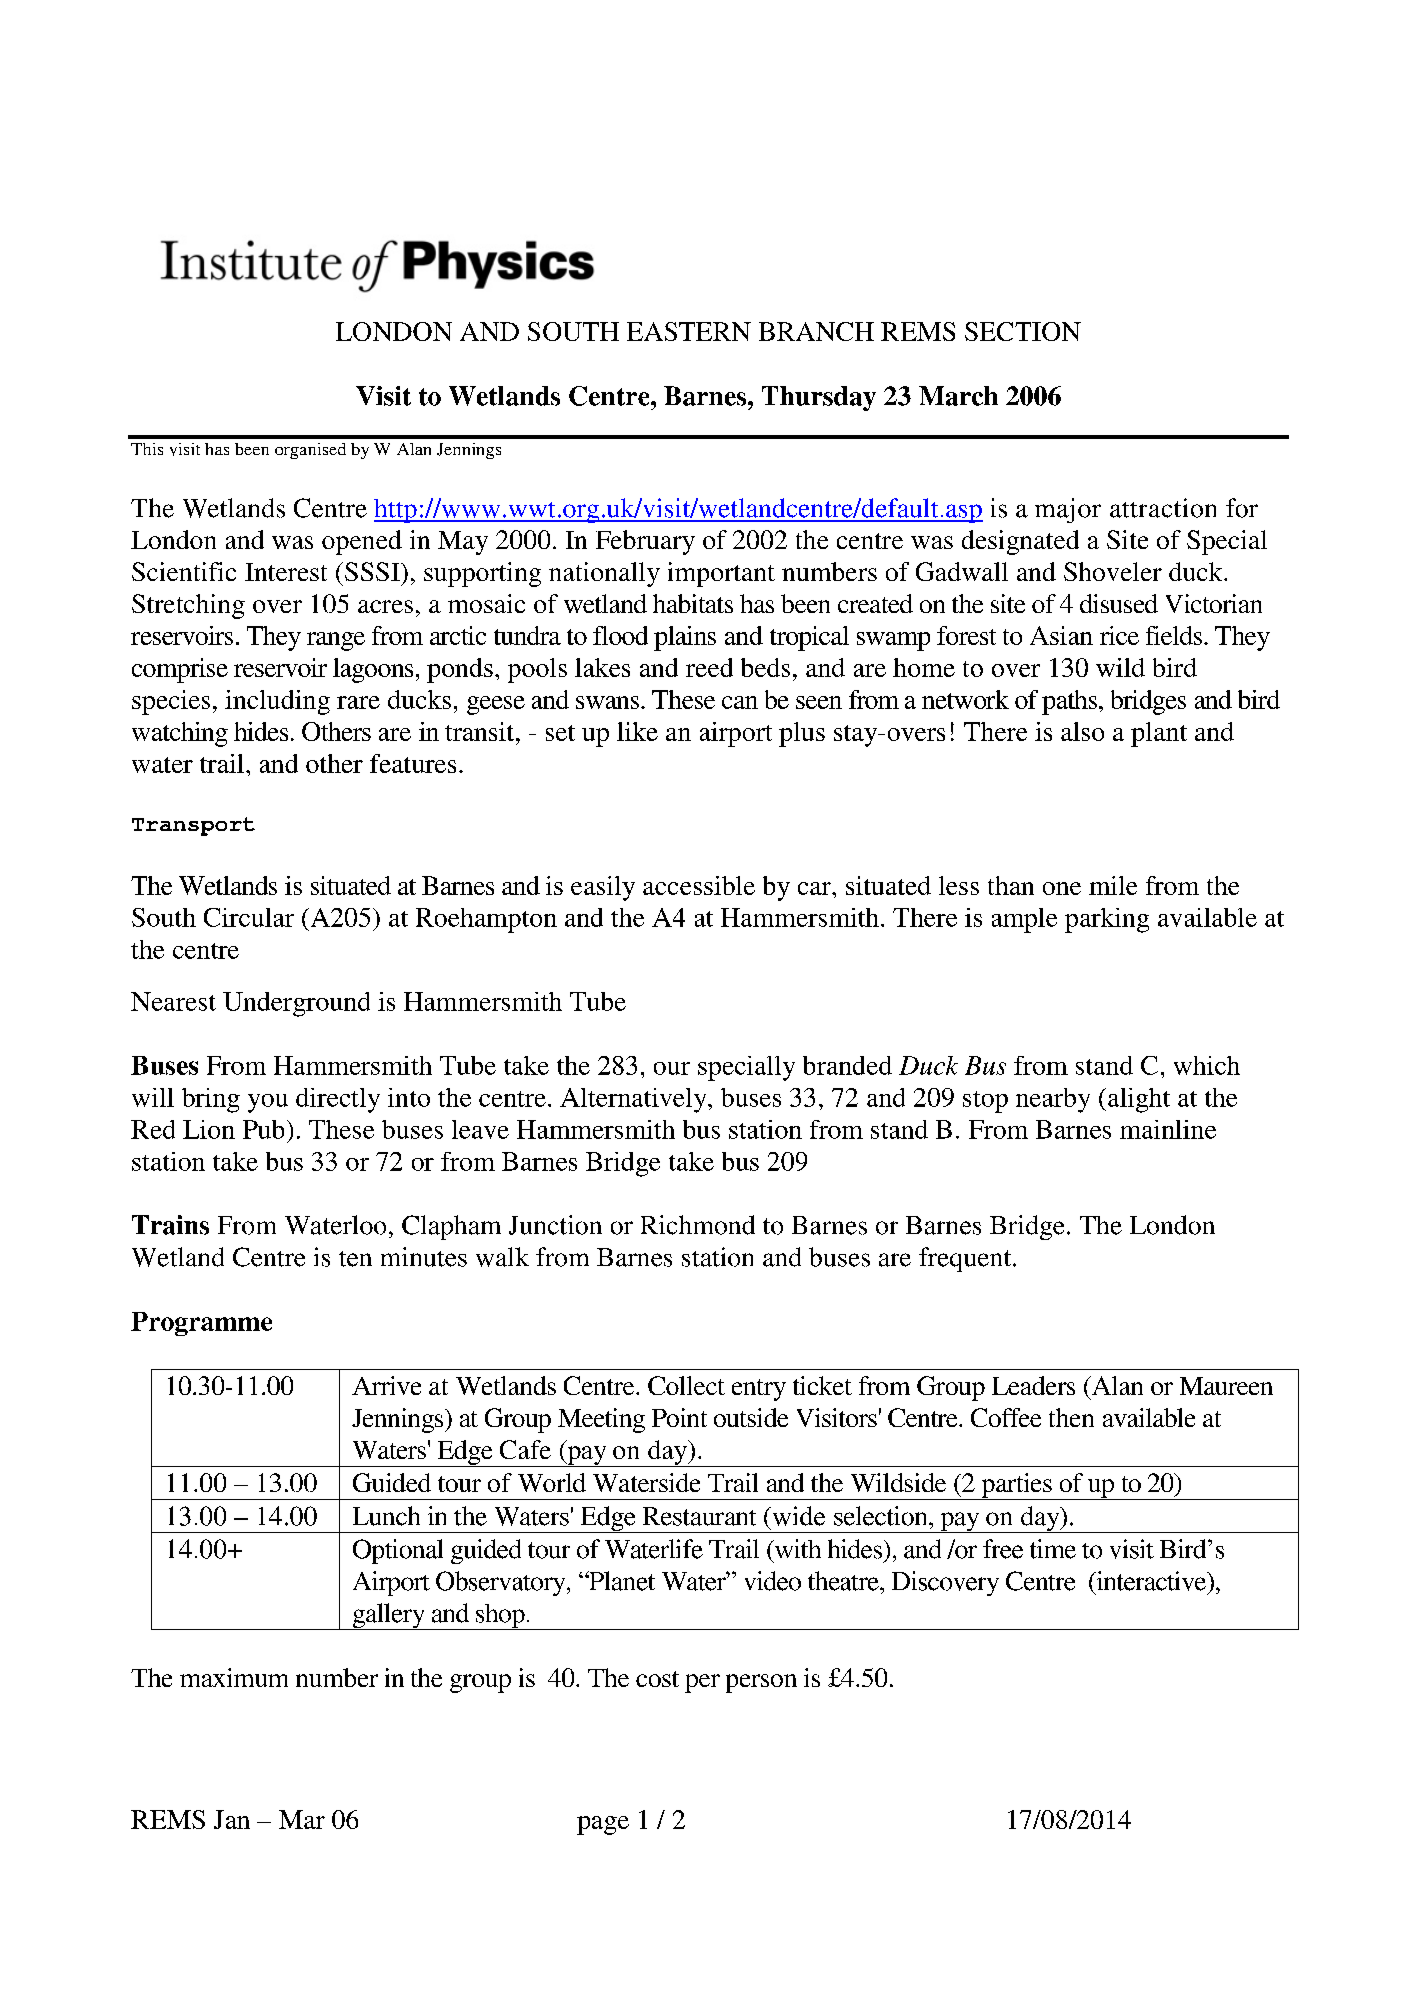 The width and height of the document is (1416, 2003). I want to click on Transport, so click(193, 826).
